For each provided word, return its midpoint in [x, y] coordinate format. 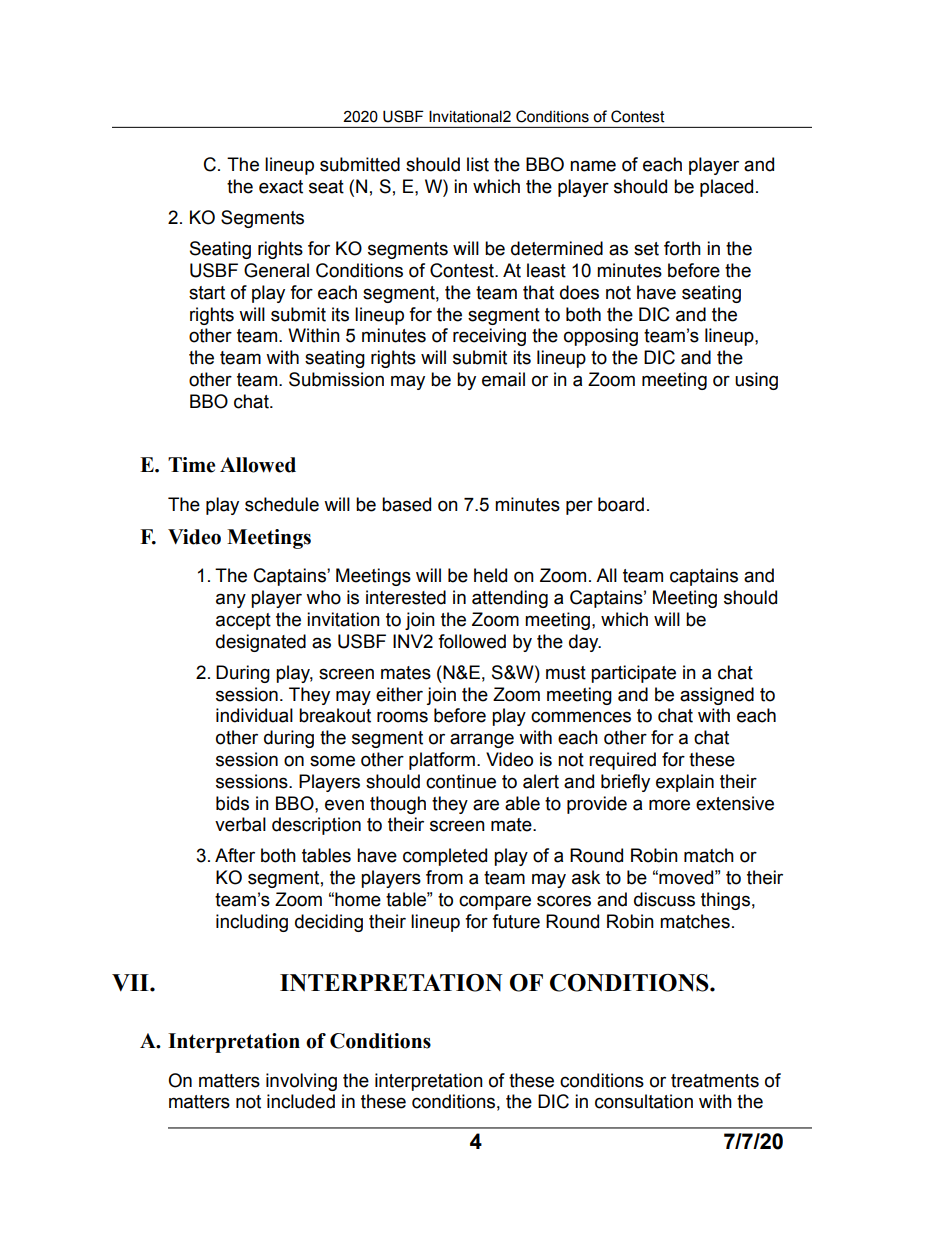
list [478, 164]
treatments [715, 1081]
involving [301, 1082]
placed [726, 188]
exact [281, 187]
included [301, 1101]
